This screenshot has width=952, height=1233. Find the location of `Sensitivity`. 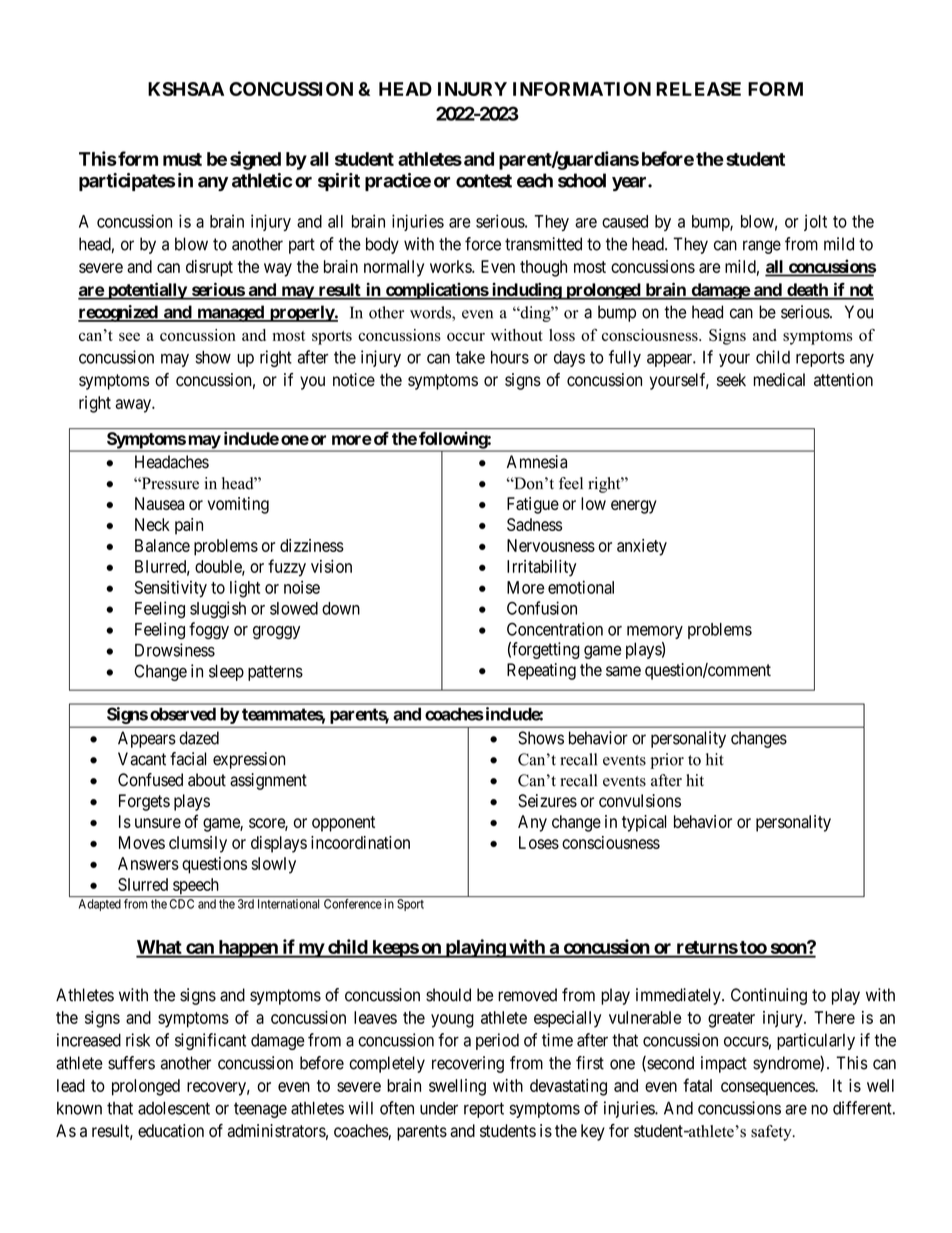

Sensitivity is located at coordinates (171, 589).
